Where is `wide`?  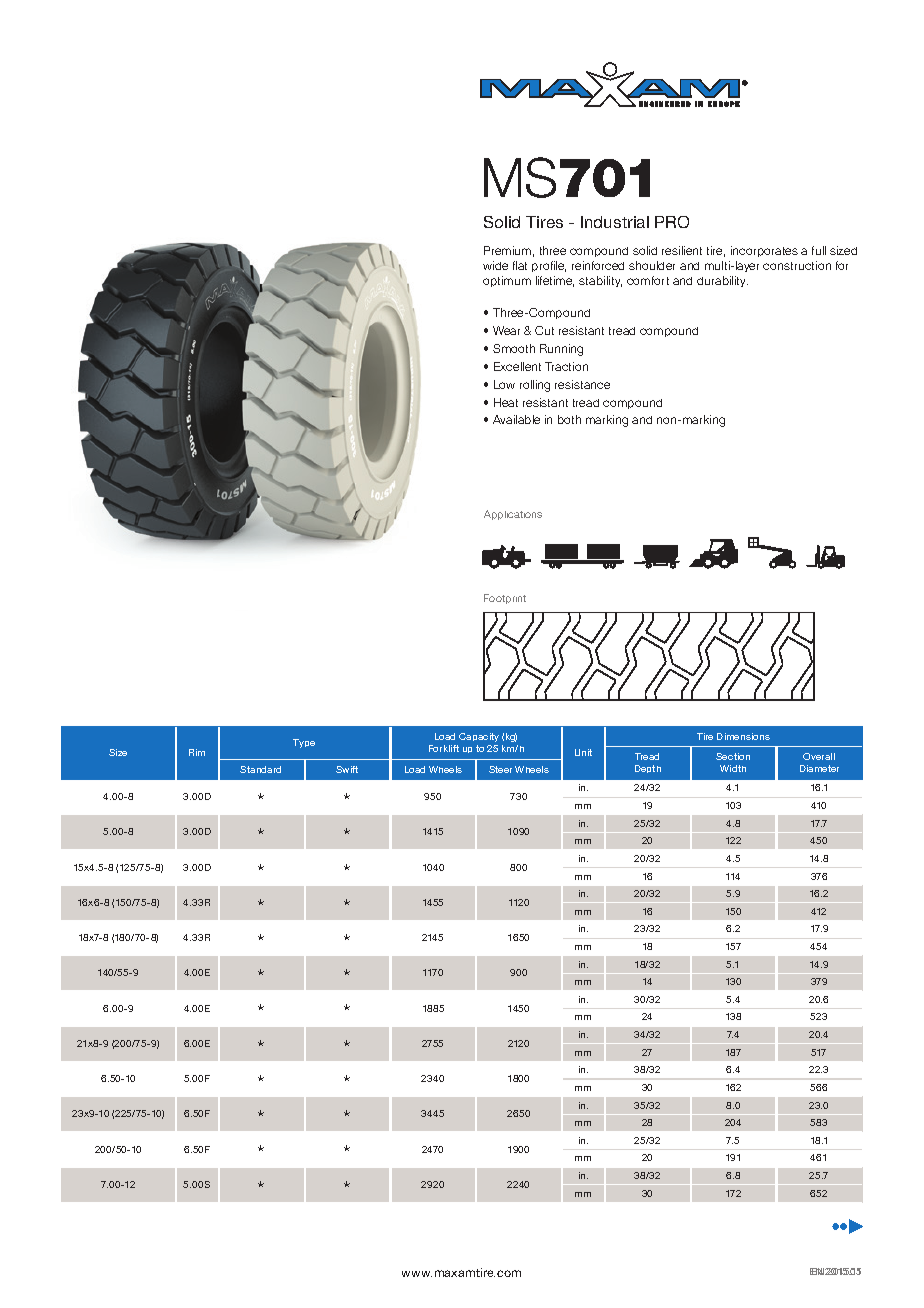
wide is located at coordinates (495, 265).
